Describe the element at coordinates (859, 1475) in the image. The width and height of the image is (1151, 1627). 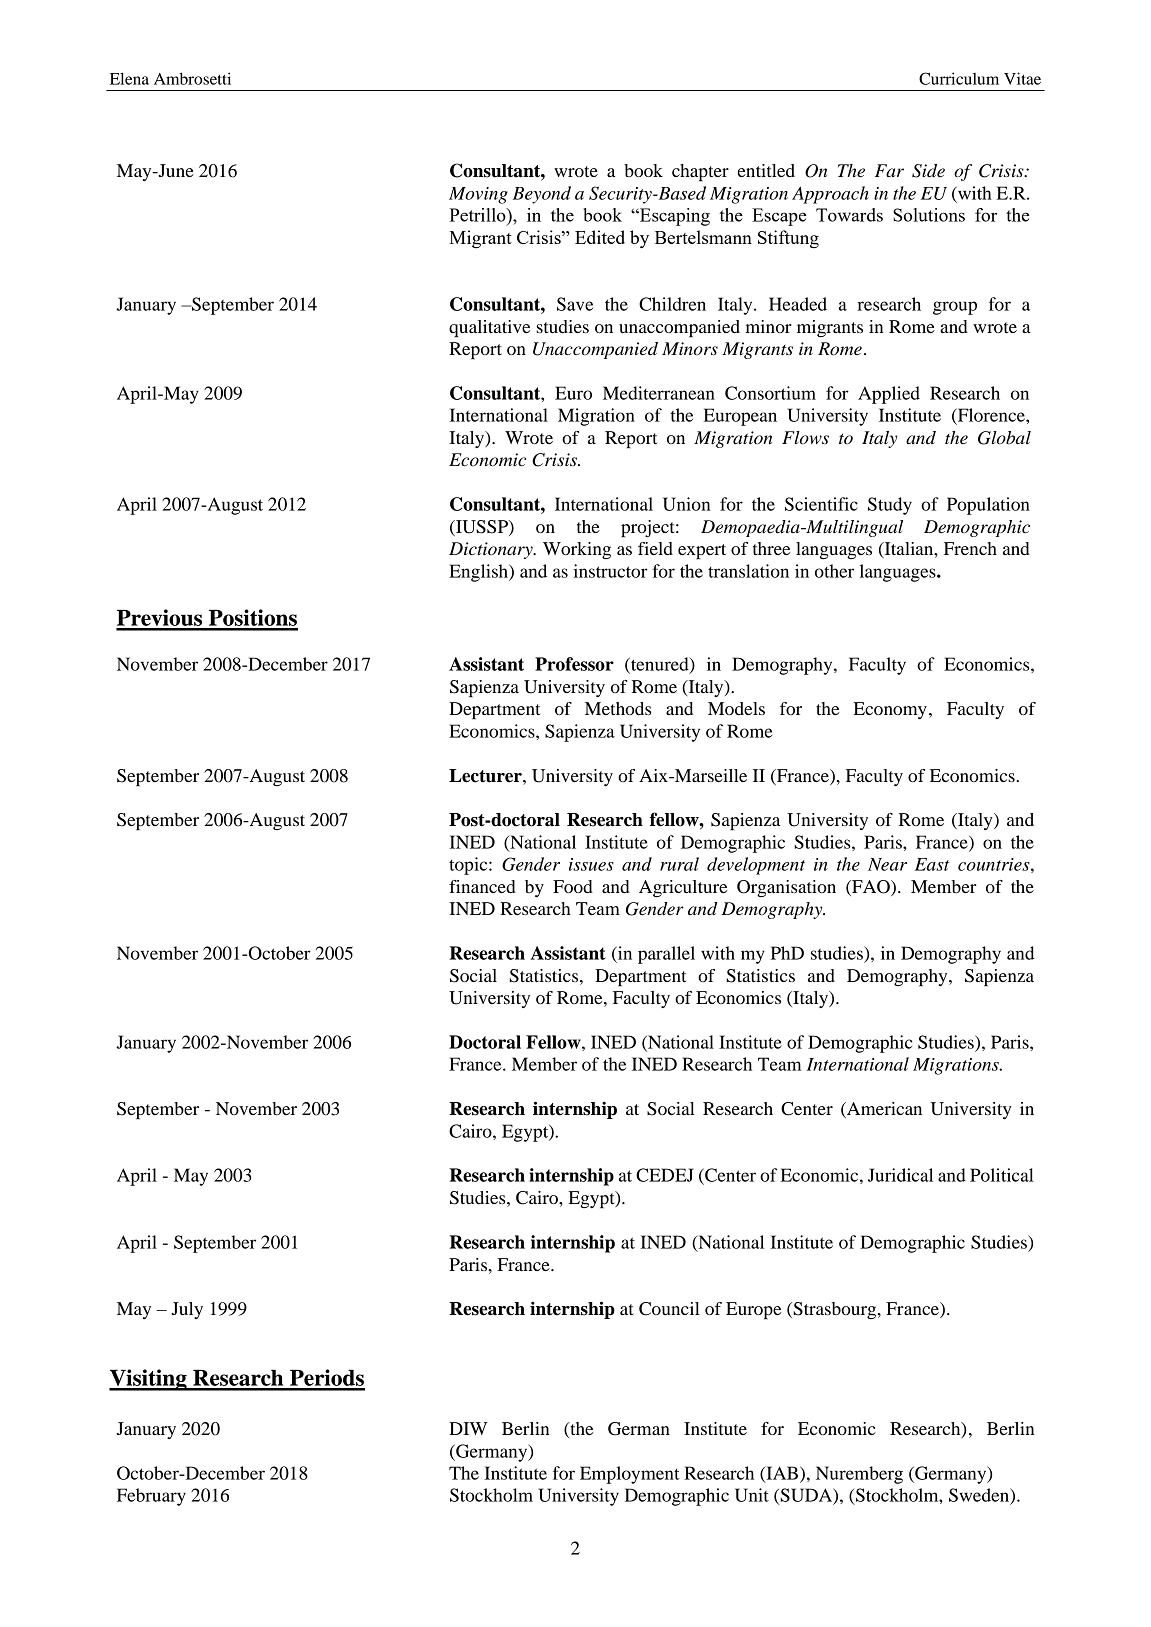
I see `Nuremberg` at that location.
